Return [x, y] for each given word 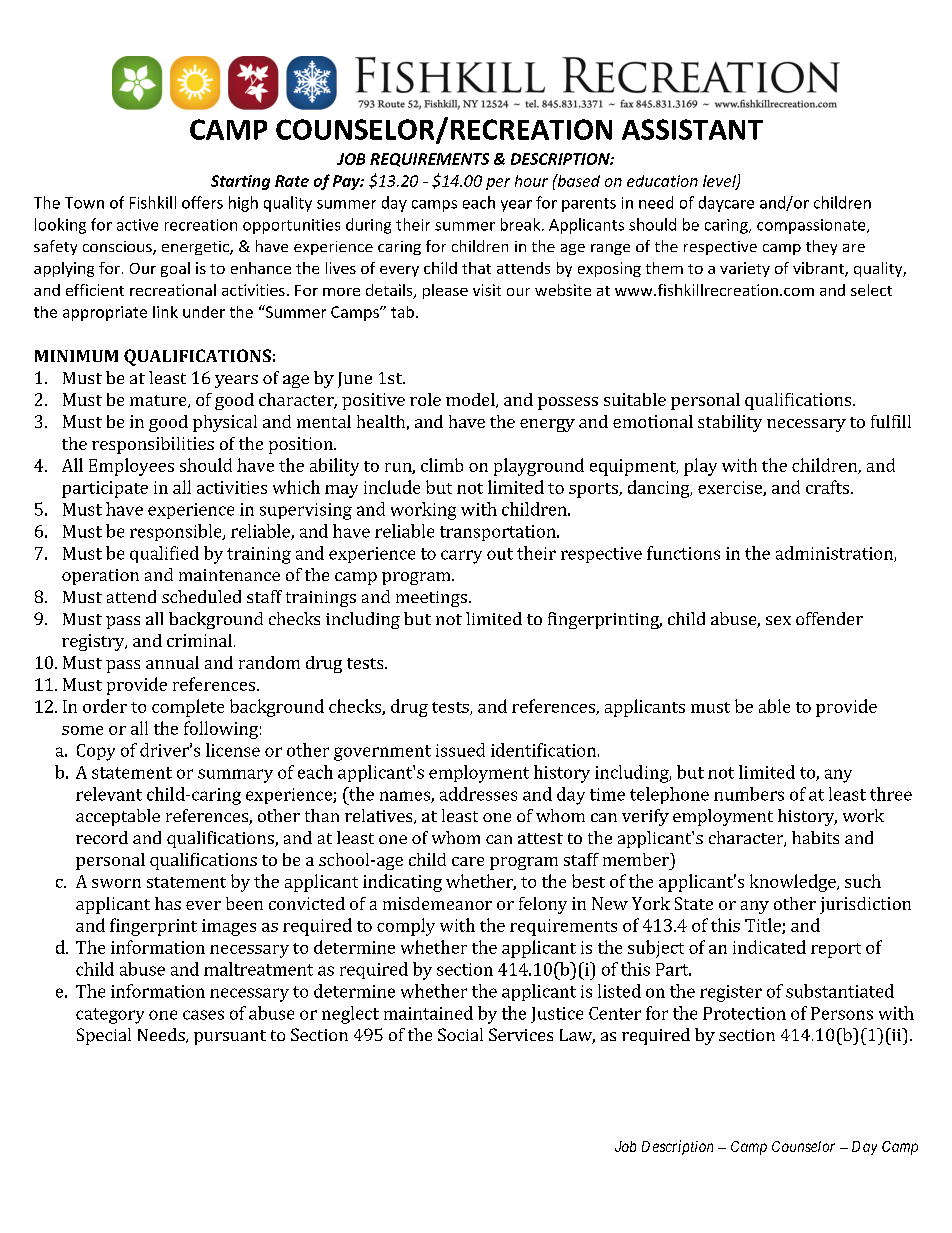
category [110, 1016]
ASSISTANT [692, 129]
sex [778, 620]
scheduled [201, 596]
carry [461, 557]
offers [202, 202]
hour [531, 181]
